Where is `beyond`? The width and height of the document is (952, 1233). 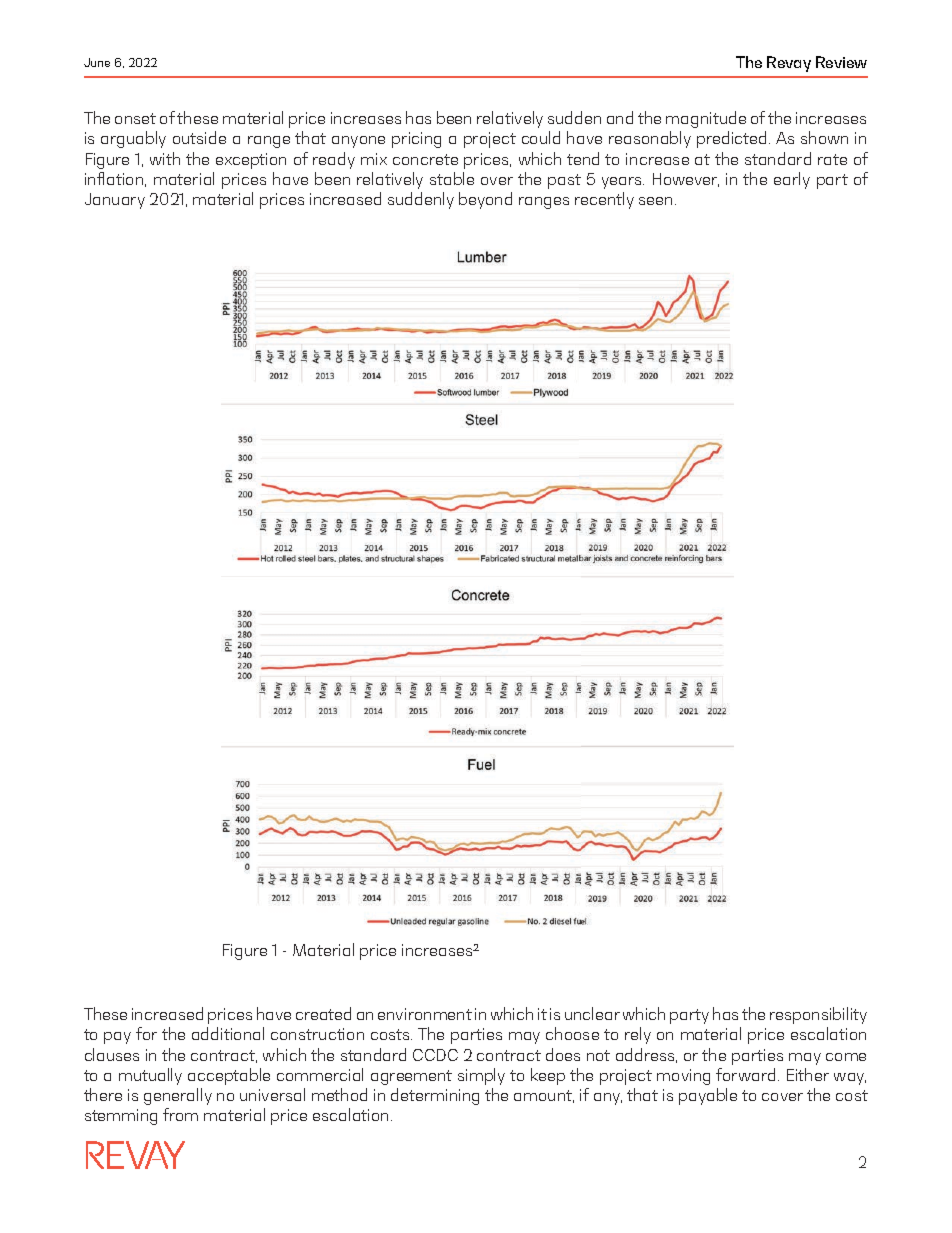
beyond is located at coordinates (485, 200).
